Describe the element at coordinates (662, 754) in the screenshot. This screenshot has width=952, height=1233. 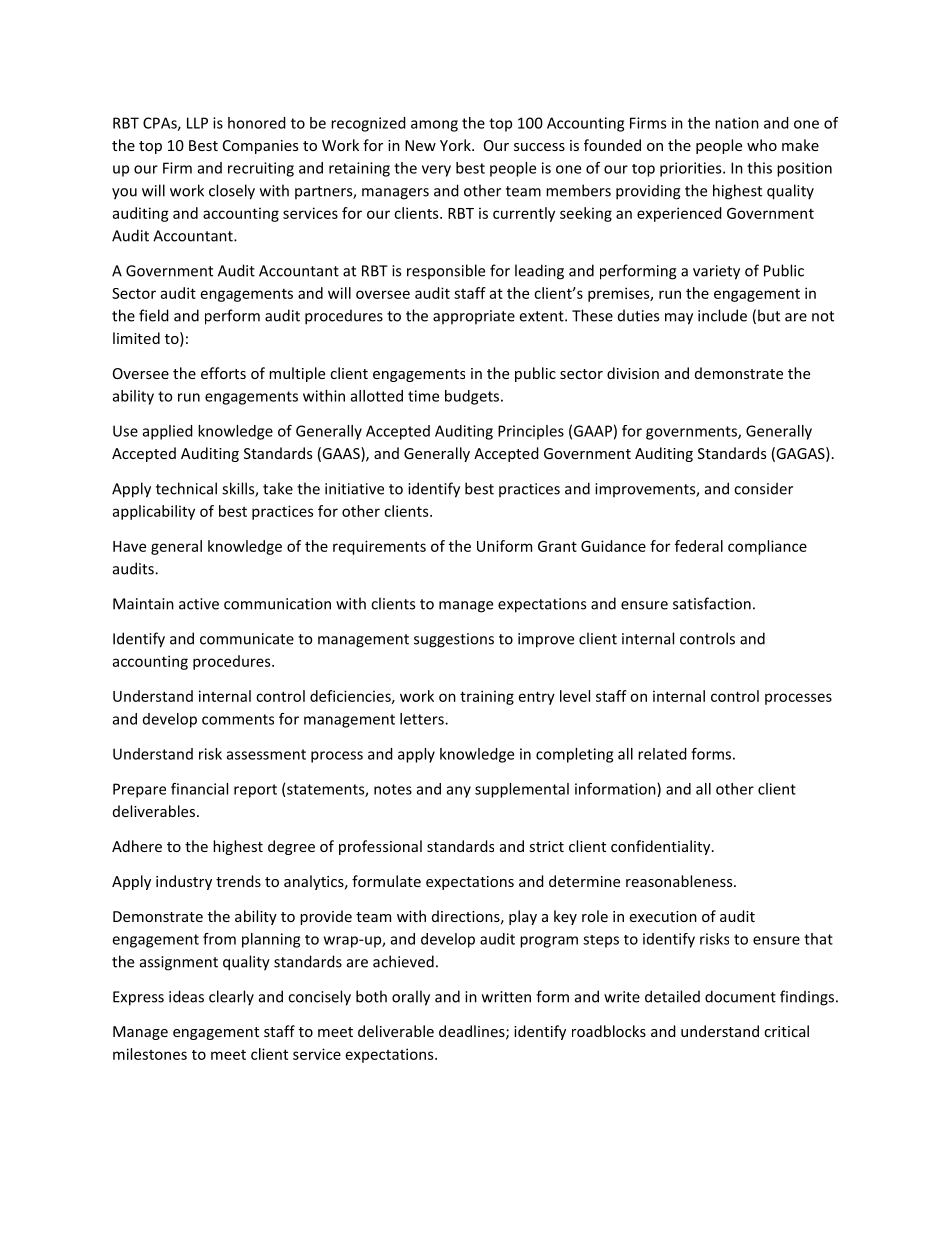
I see `related` at that location.
